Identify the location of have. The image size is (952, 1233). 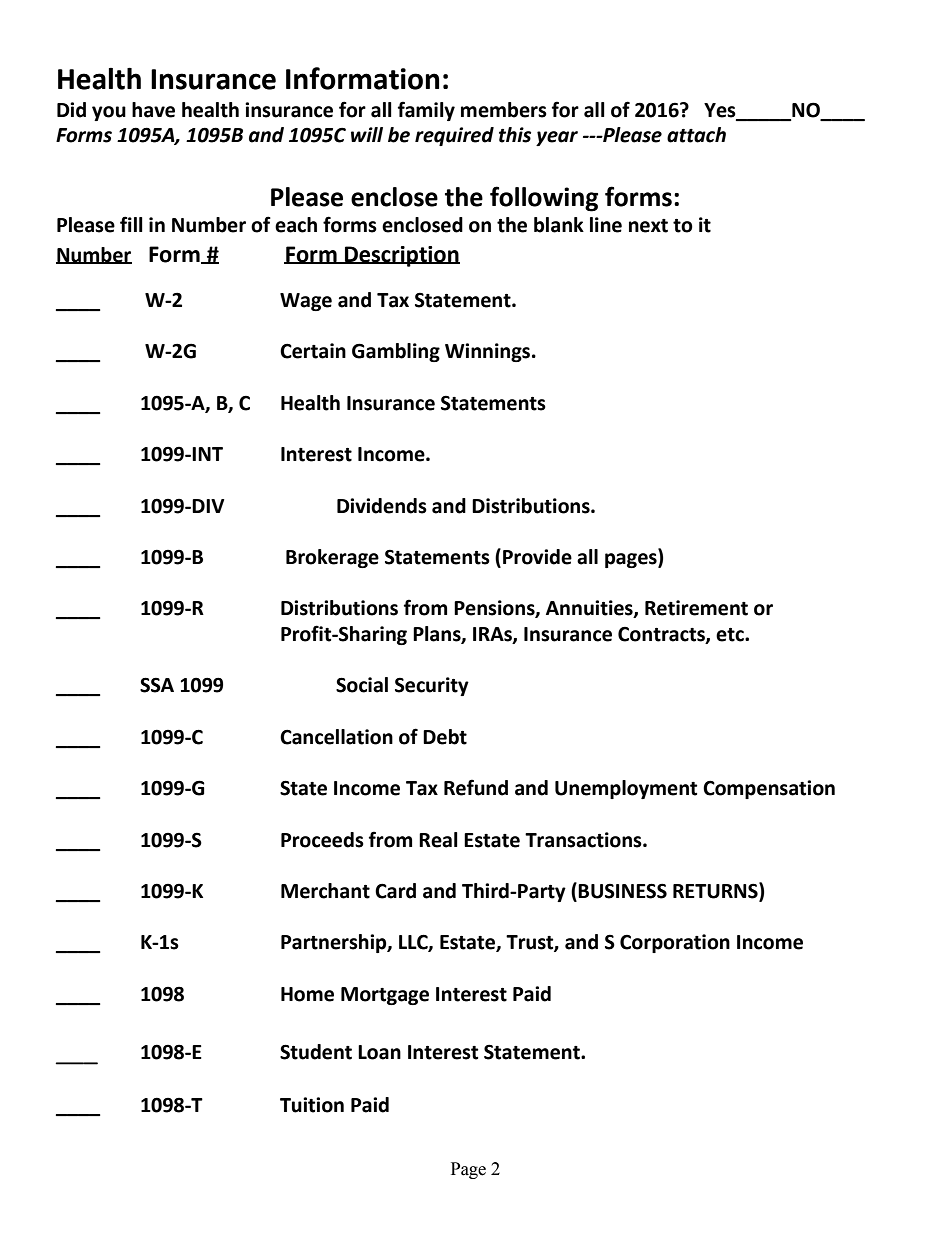
(153, 110).
